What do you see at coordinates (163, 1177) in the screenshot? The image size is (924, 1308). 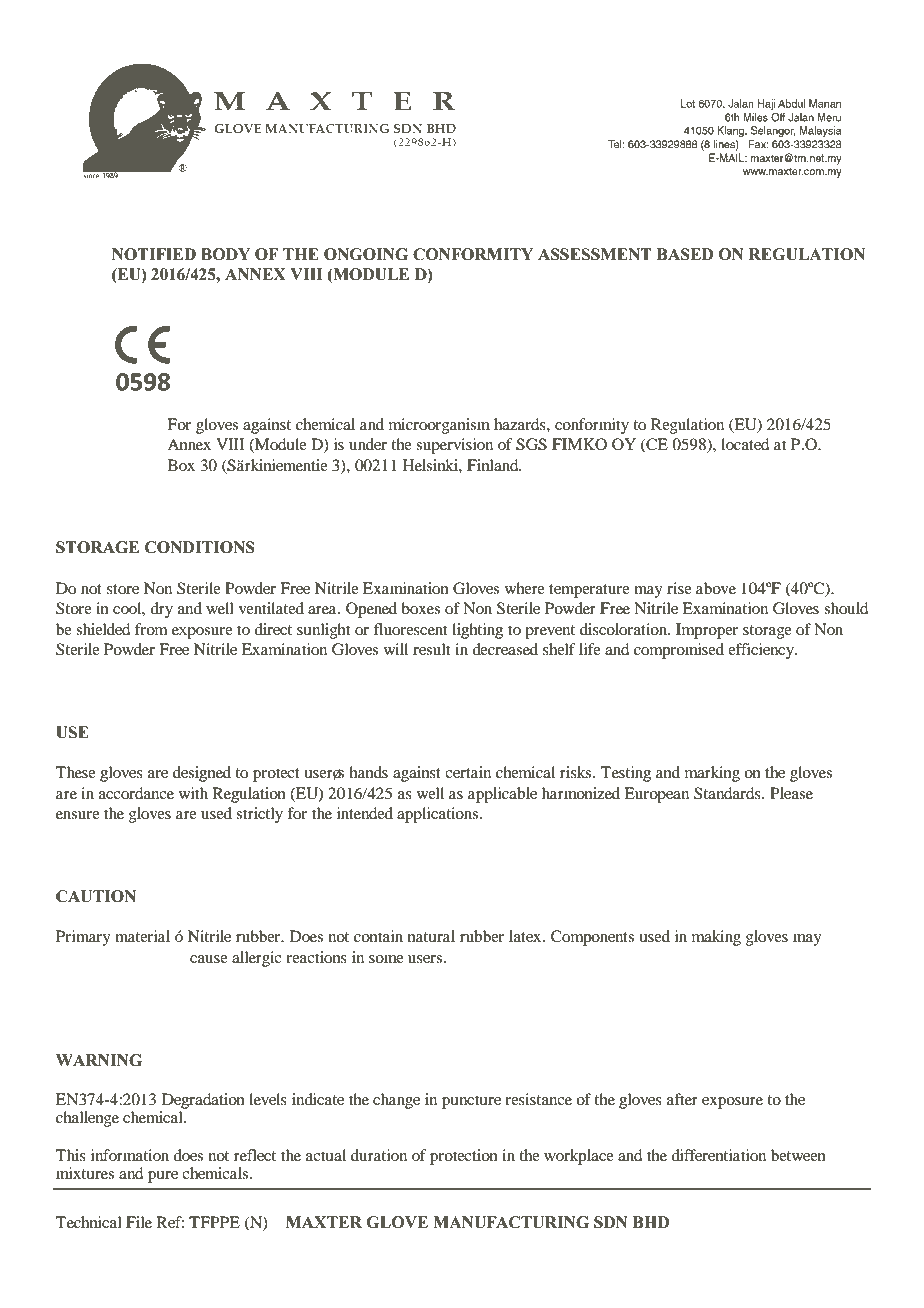 I see `pure` at bounding box center [163, 1177].
